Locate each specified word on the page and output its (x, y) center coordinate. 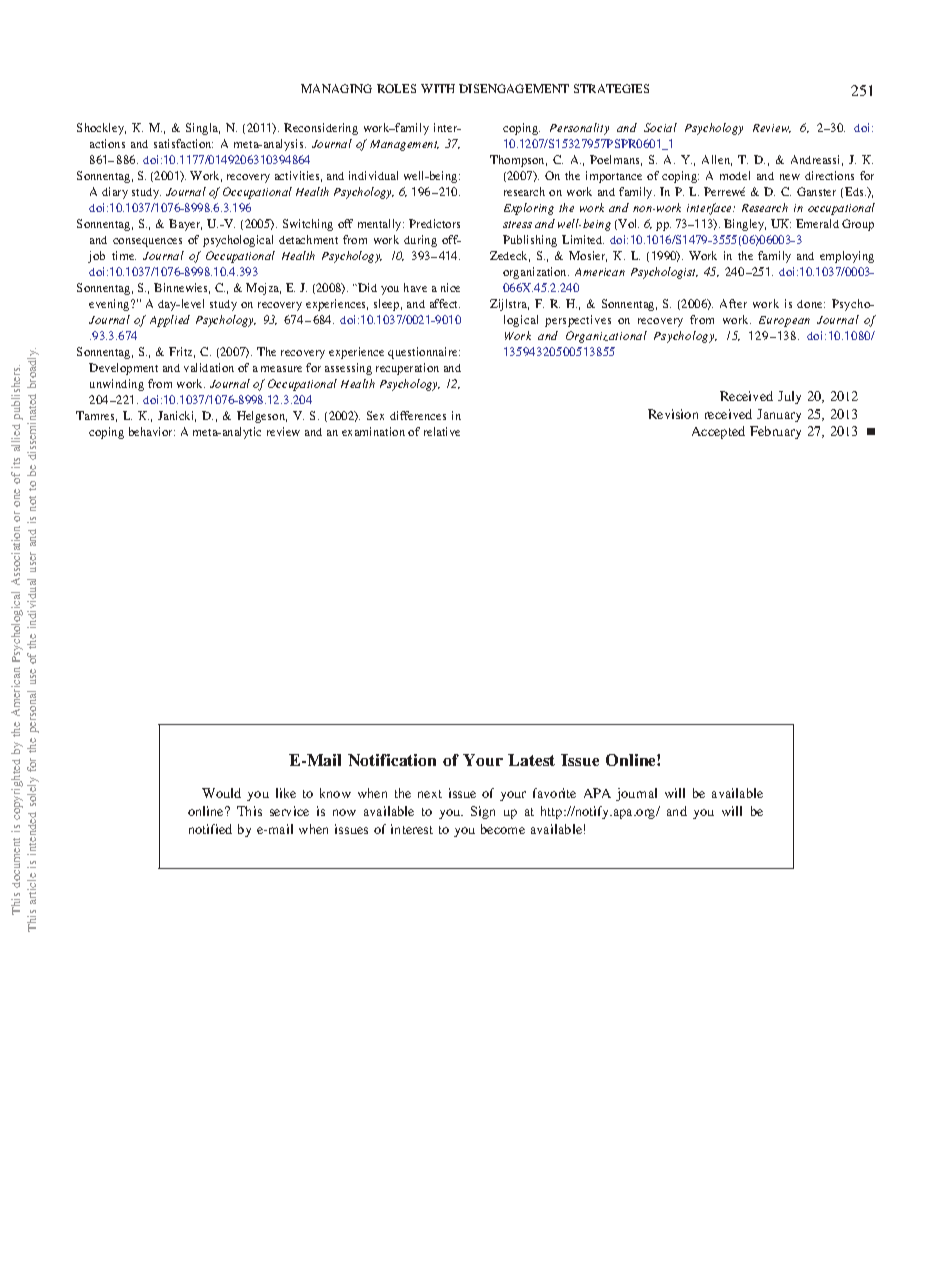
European (784, 321)
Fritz (182, 352)
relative (442, 431)
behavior (152, 431)
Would (221, 793)
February (775, 432)
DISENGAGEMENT (514, 88)
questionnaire (424, 353)
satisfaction (183, 143)
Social (660, 127)
